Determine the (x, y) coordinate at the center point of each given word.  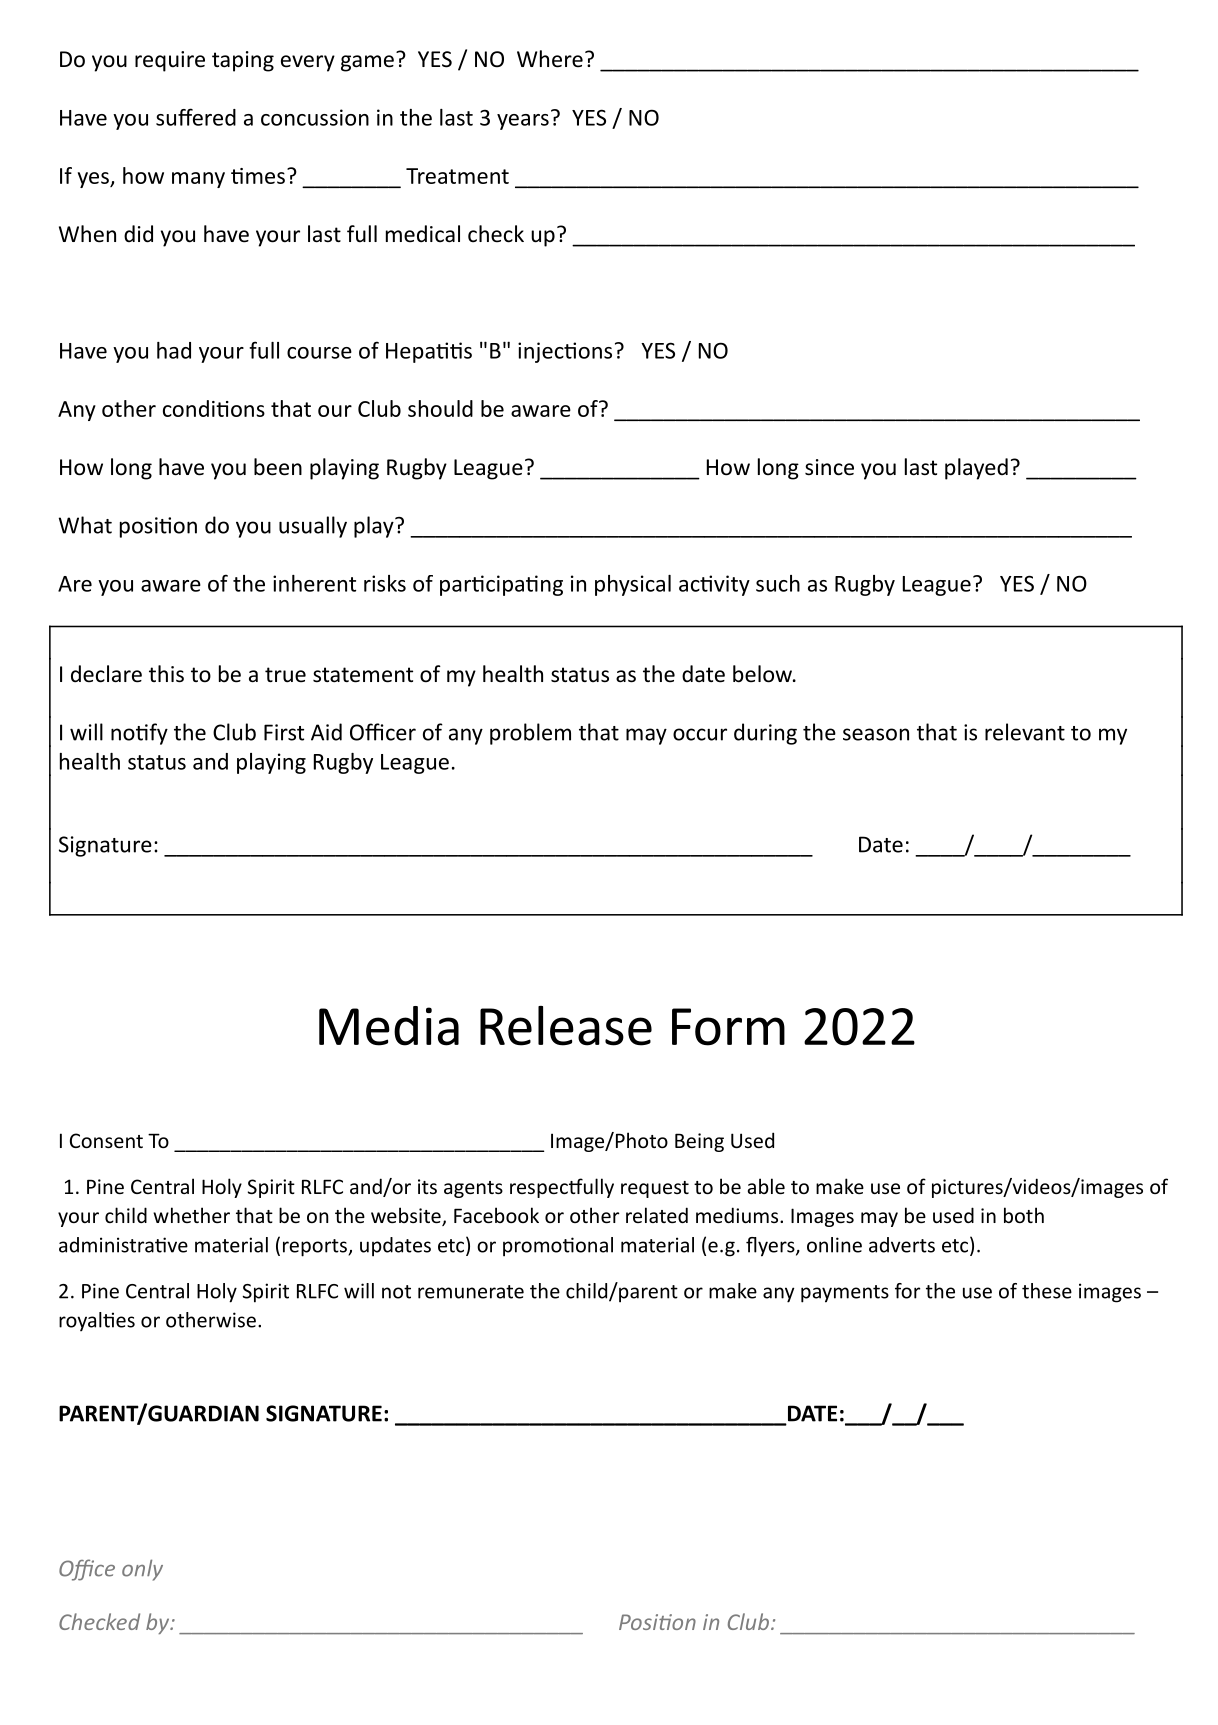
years (523, 122)
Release (566, 1026)
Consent (106, 1140)
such (778, 583)
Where (550, 59)
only (142, 1570)
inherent (314, 583)
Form (728, 1027)
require (170, 61)
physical (633, 585)
